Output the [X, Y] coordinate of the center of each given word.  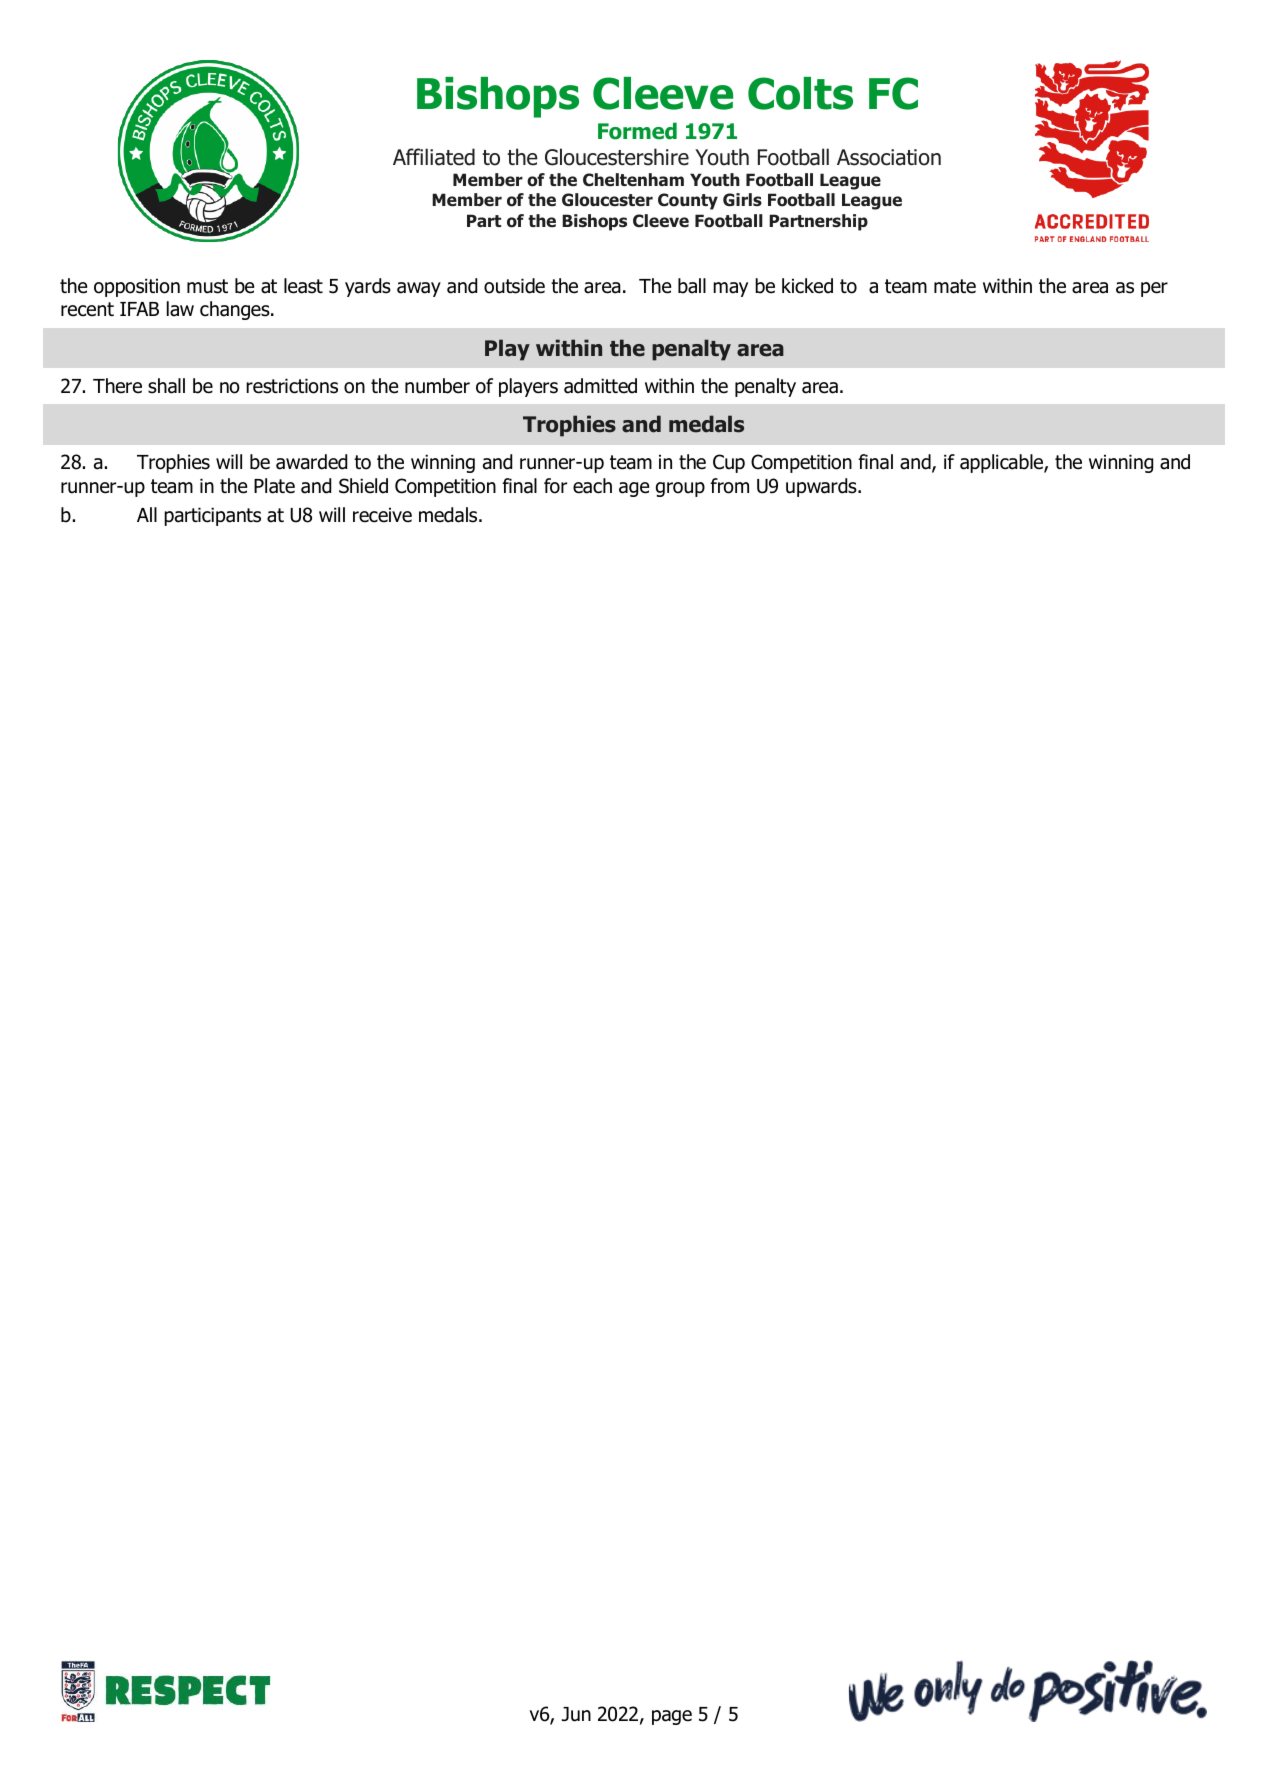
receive [382, 515]
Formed [637, 131]
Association [889, 157]
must [207, 286]
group [680, 489]
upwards [822, 487]
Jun [576, 1714]
